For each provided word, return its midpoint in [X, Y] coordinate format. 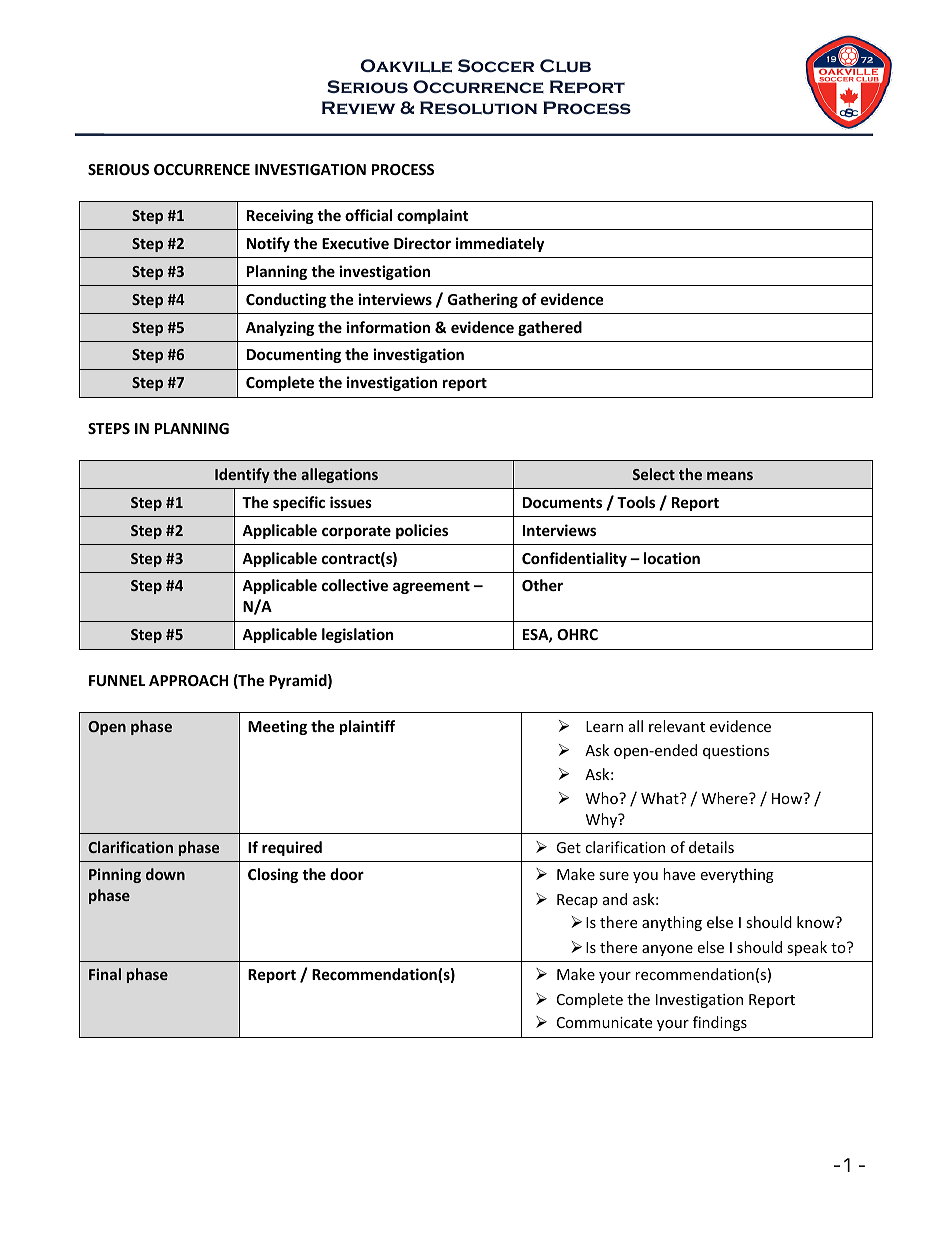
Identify [242, 475]
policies [422, 531]
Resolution [478, 108]
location [672, 558]
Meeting [277, 727]
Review [358, 108]
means [730, 475]
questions [736, 752]
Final [105, 974]
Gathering [483, 300]
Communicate [604, 1022]
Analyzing [280, 328]
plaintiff [367, 727]
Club [565, 66]
